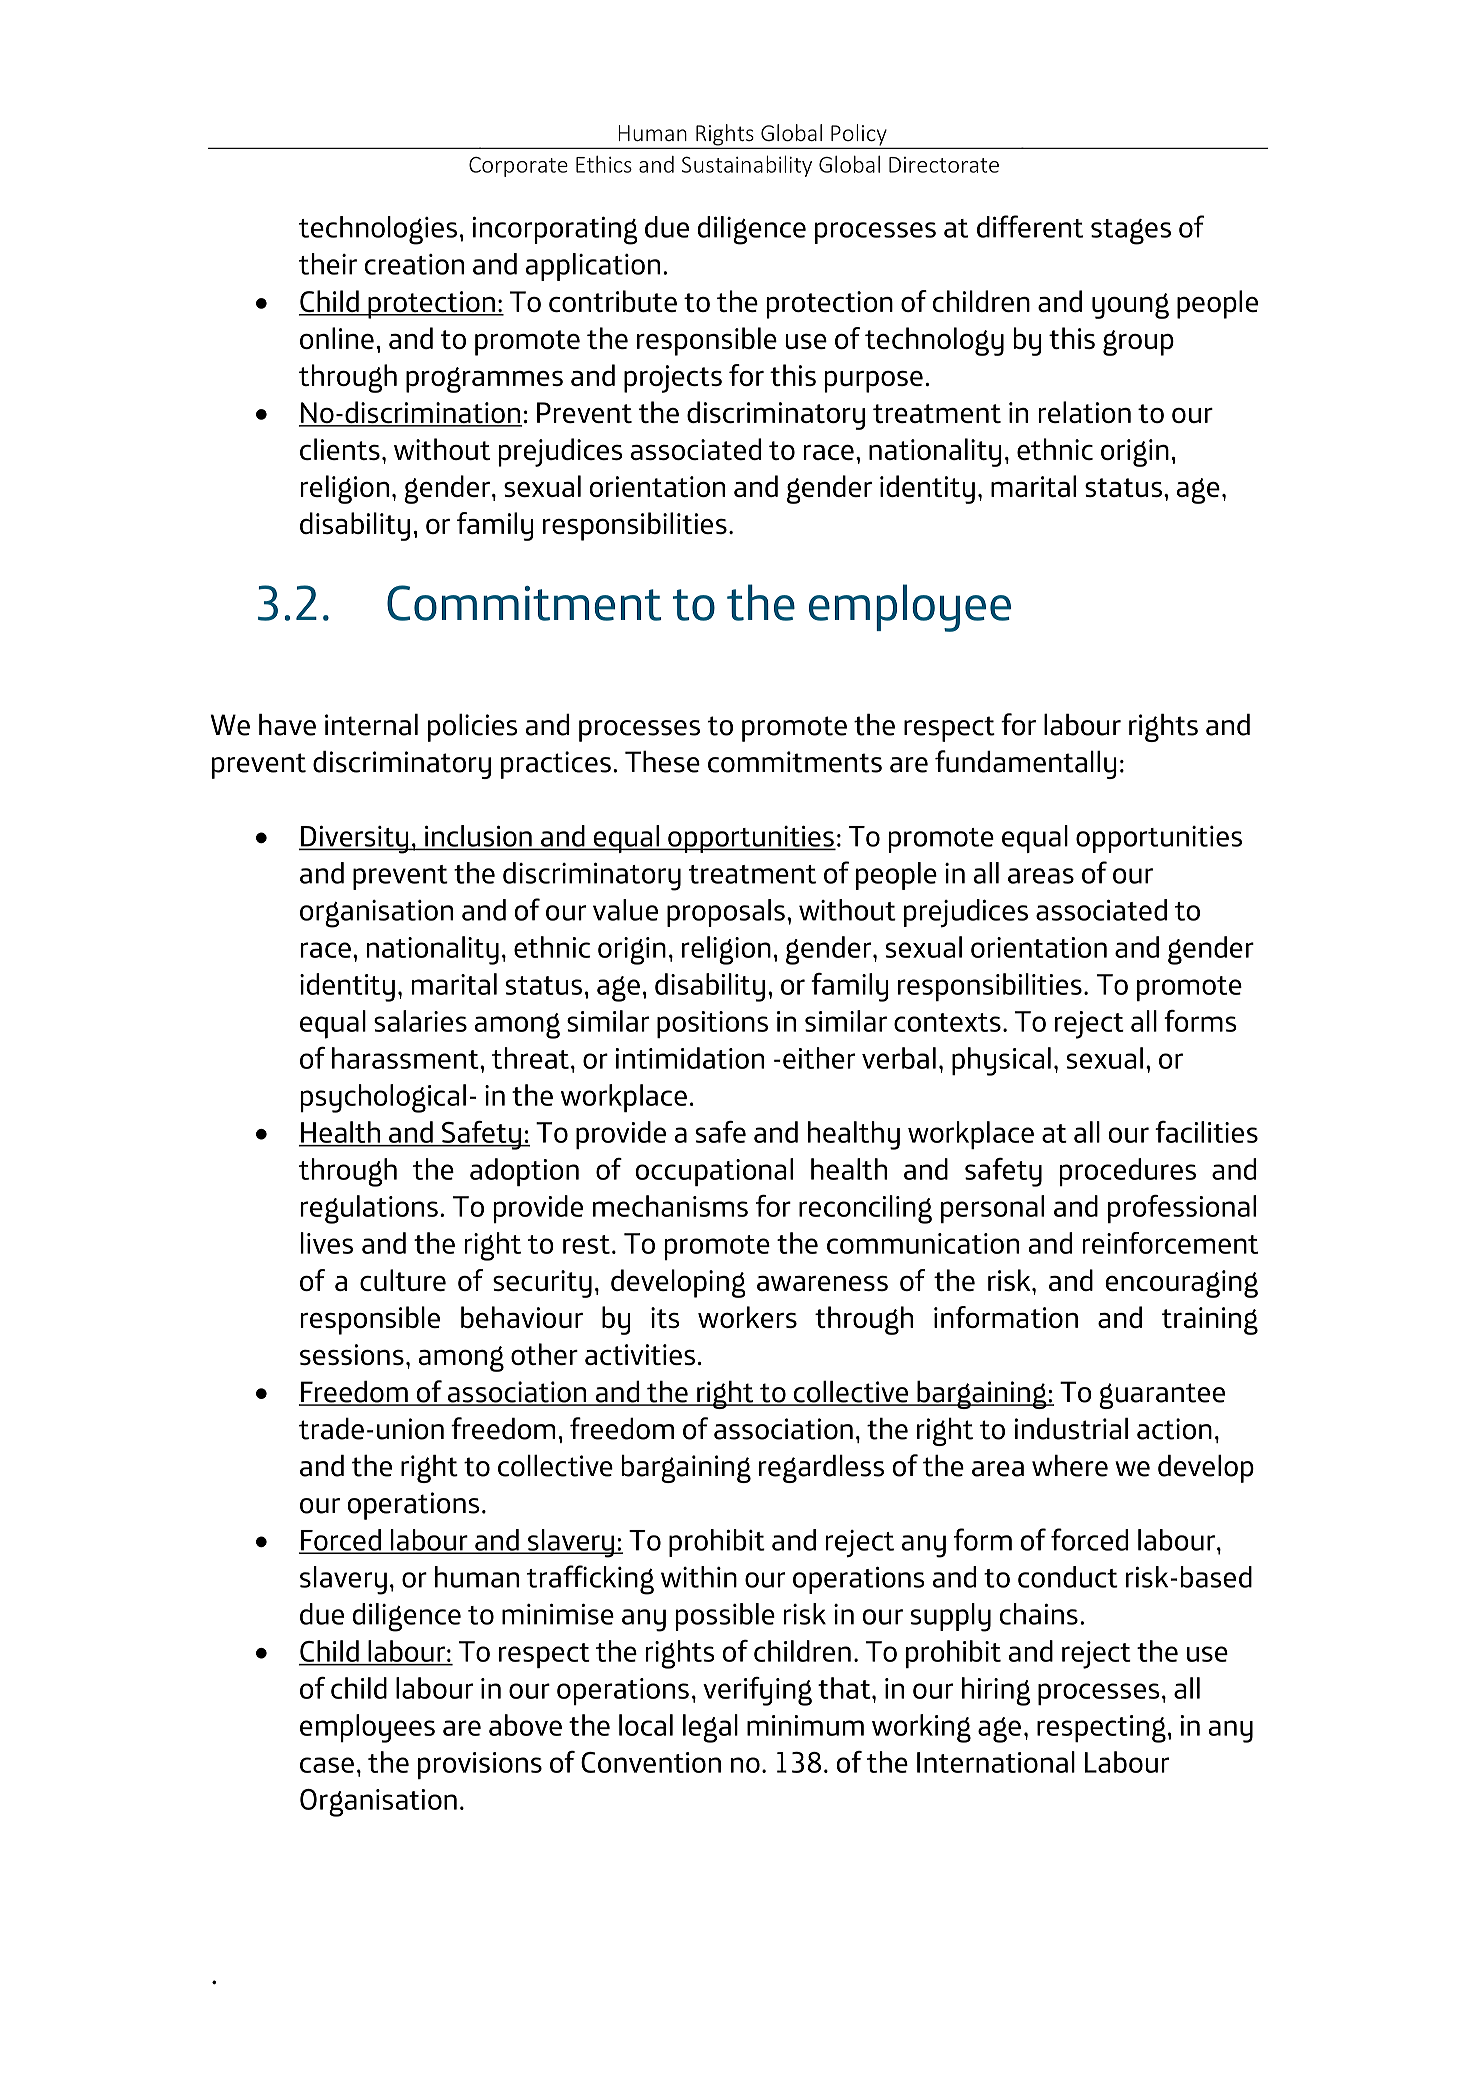 Image resolution: width=1469 pixels, height=2078 pixels. I want to click on verifying, so click(757, 1691).
